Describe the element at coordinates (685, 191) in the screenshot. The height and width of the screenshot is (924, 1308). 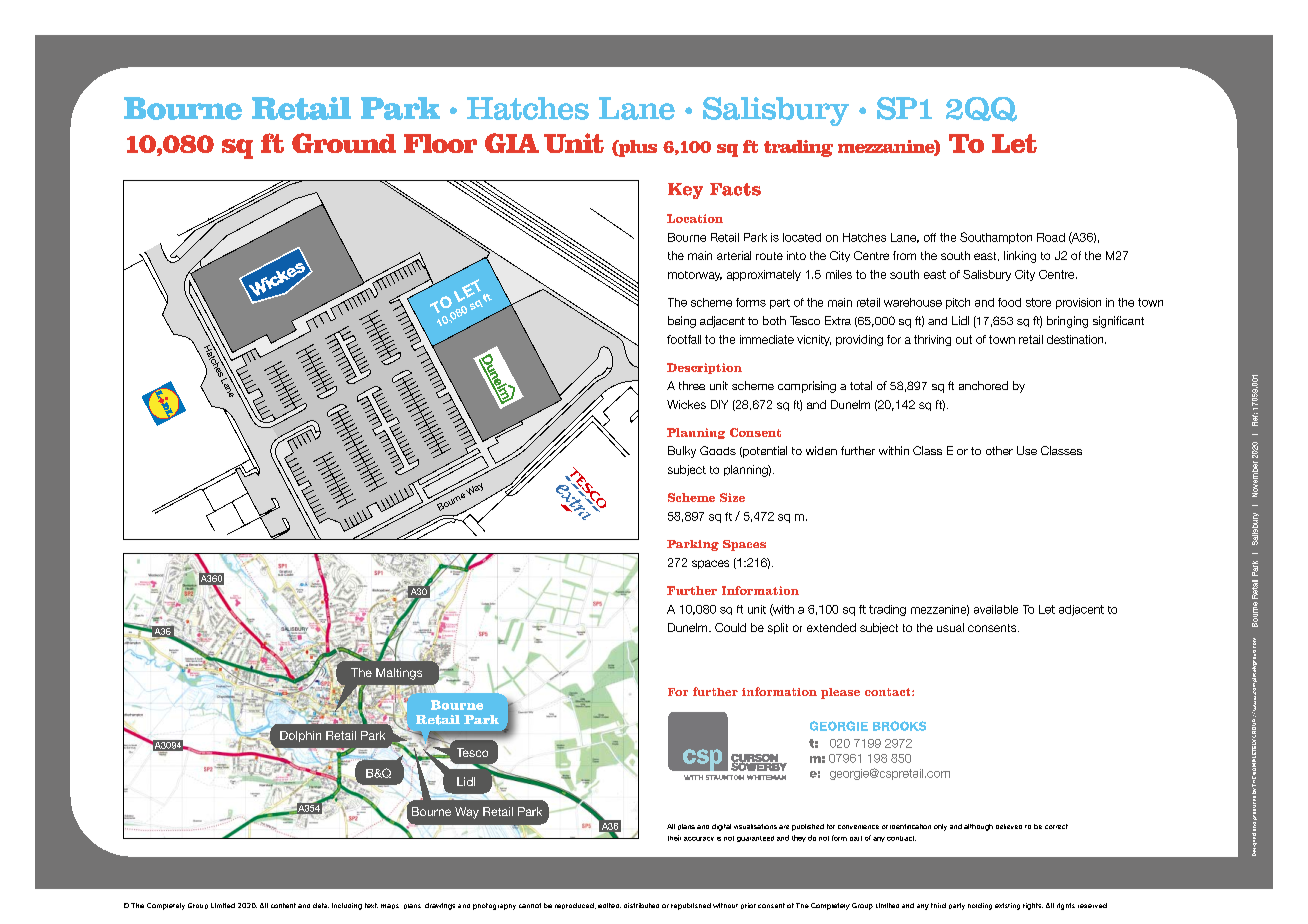
I see `Key` at that location.
